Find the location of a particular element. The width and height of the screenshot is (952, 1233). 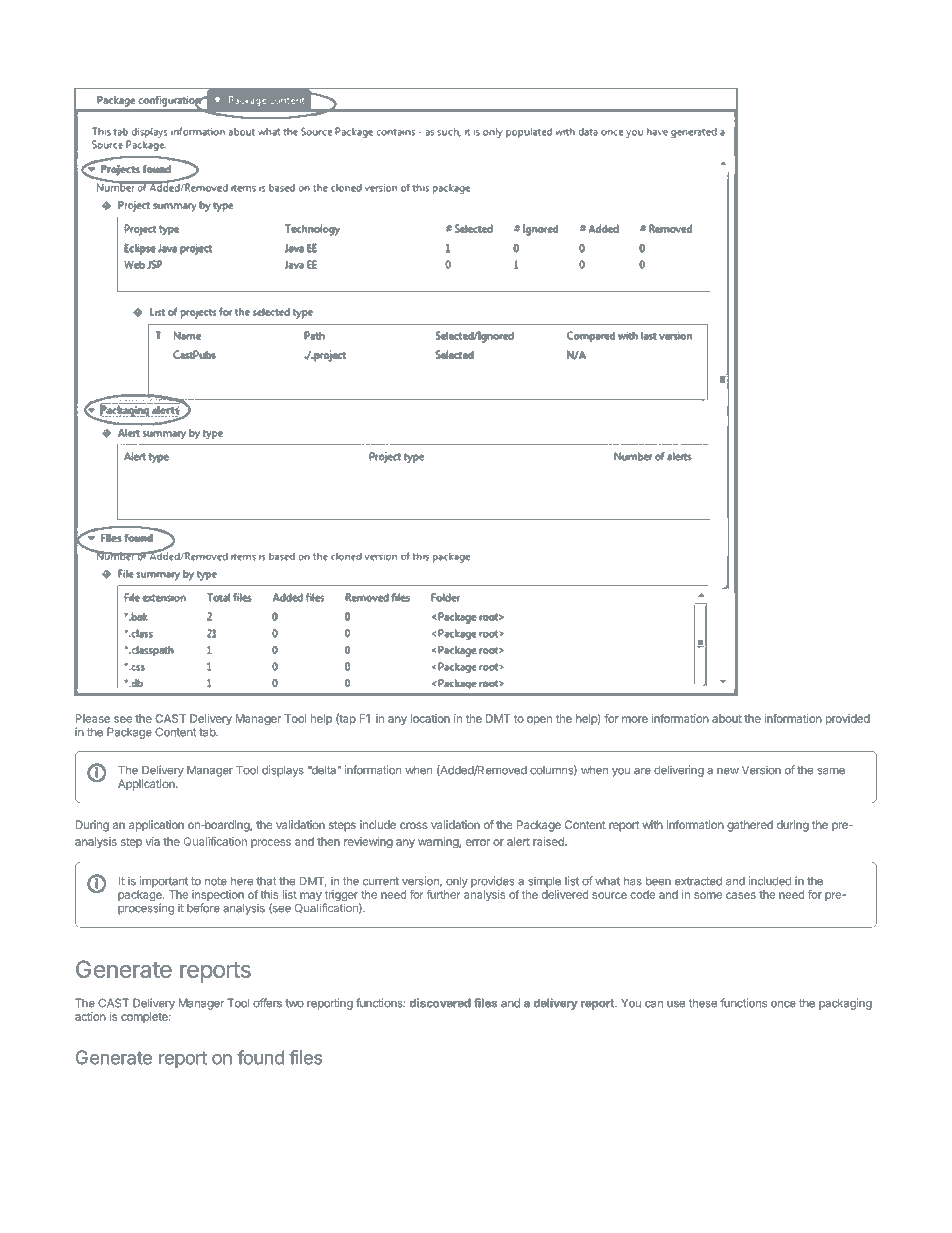

found is located at coordinates (260, 1057).
